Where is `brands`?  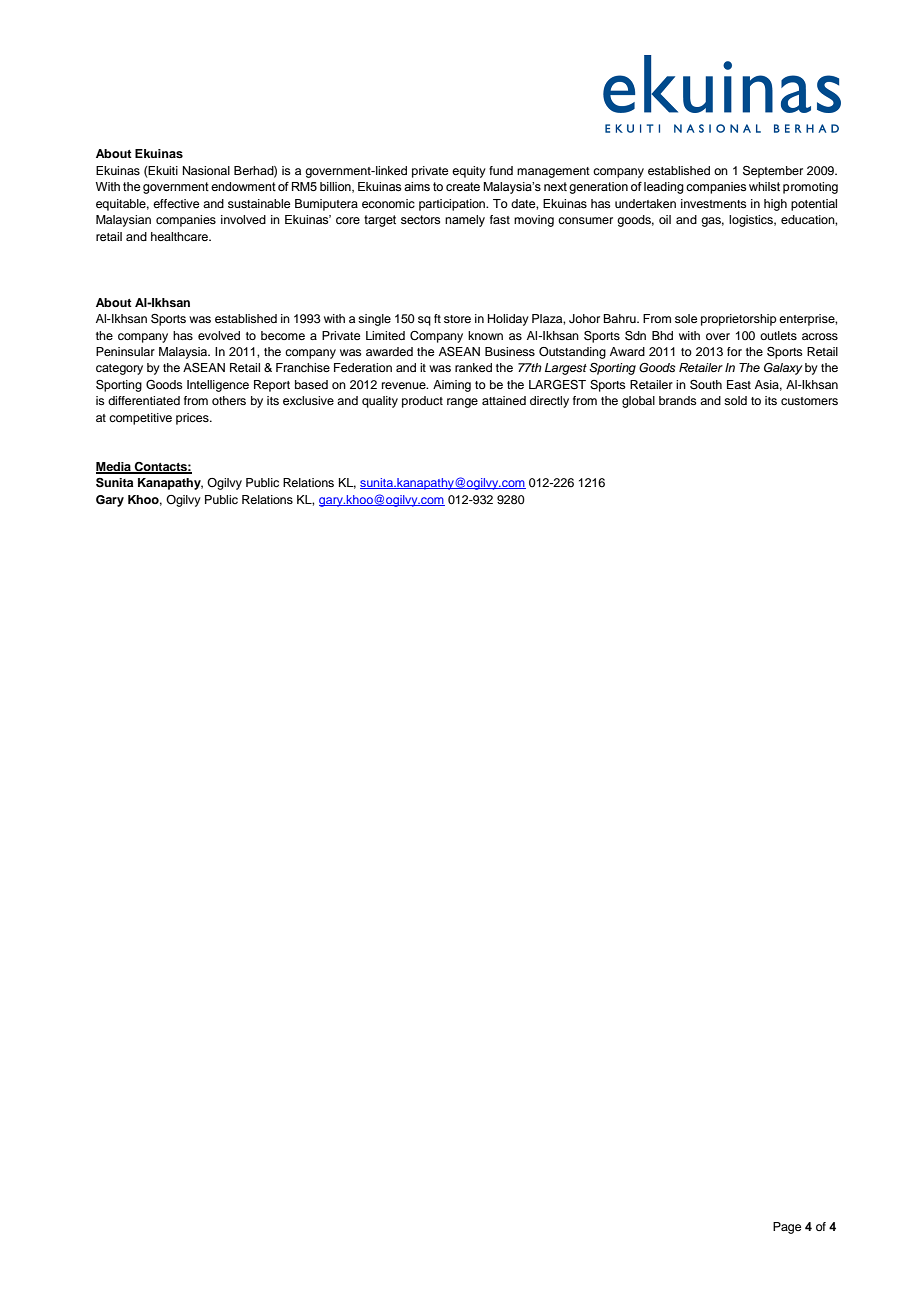 brands is located at coordinates (678, 400).
